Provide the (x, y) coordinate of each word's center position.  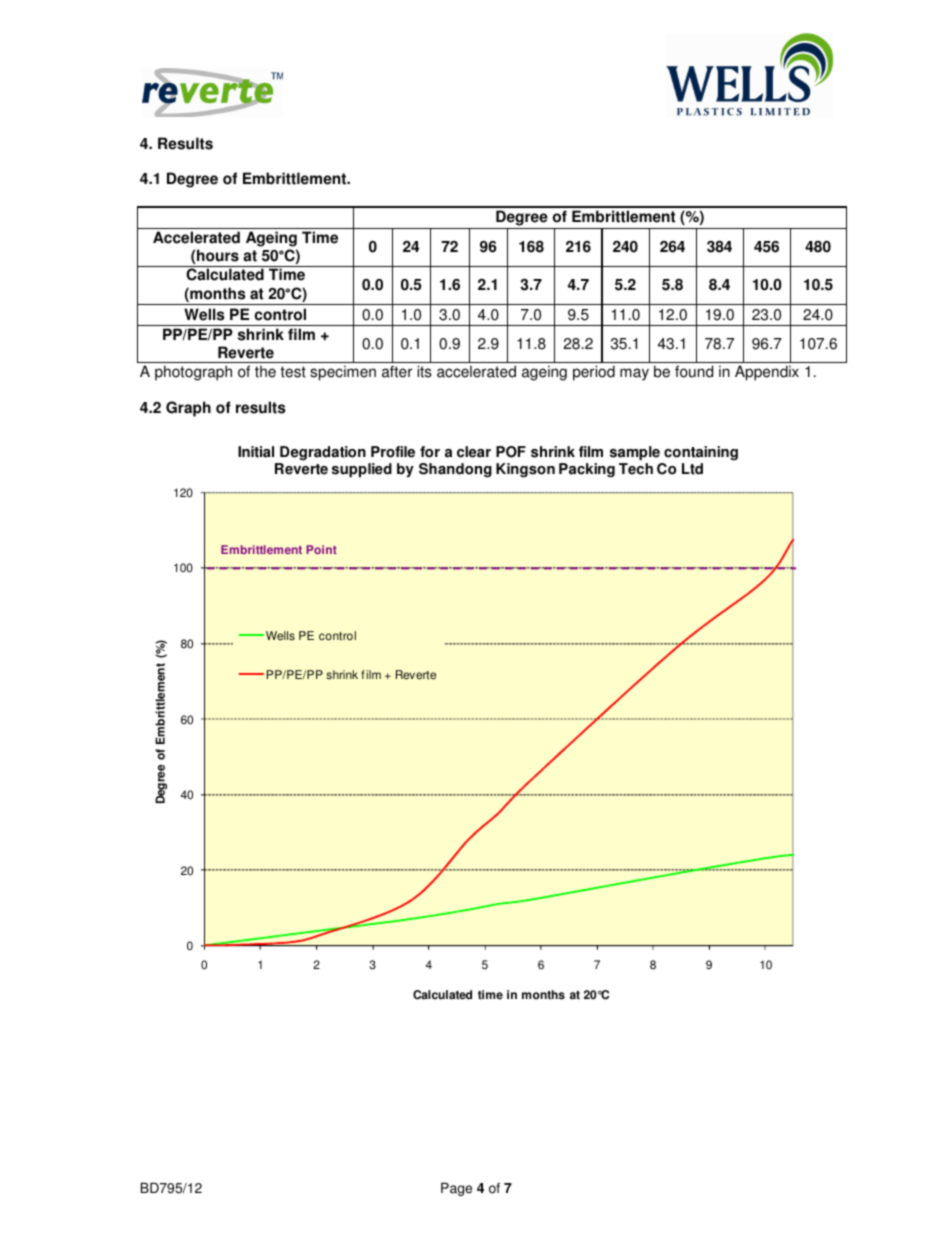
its (424, 371)
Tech (636, 469)
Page (456, 1189)
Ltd (692, 469)
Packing (587, 470)
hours (218, 255)
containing (700, 455)
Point (321, 549)
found (694, 371)
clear (474, 452)
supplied (362, 470)
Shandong (455, 470)
